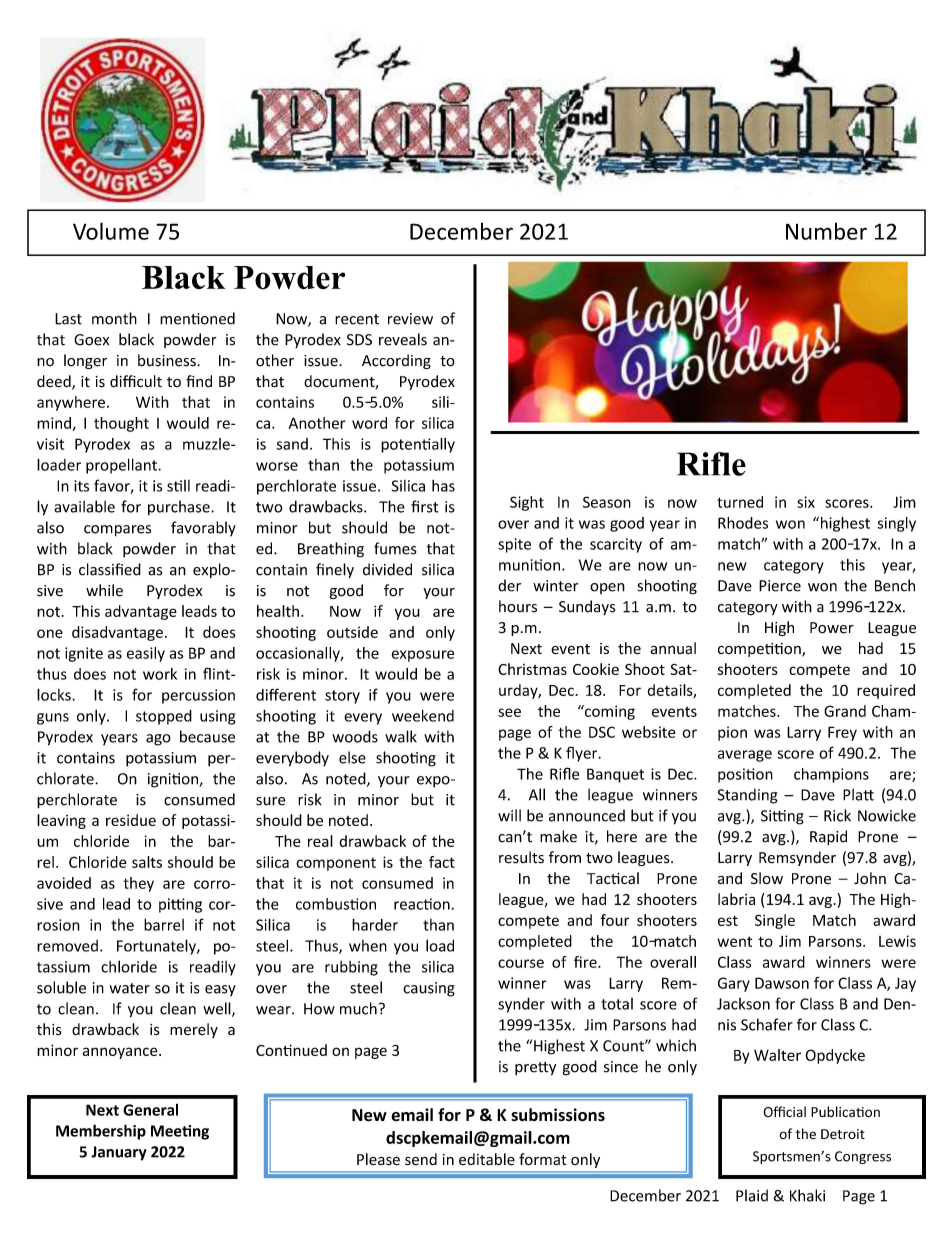 The height and width of the image is (1233, 952). I want to click on barrel, so click(164, 924).
